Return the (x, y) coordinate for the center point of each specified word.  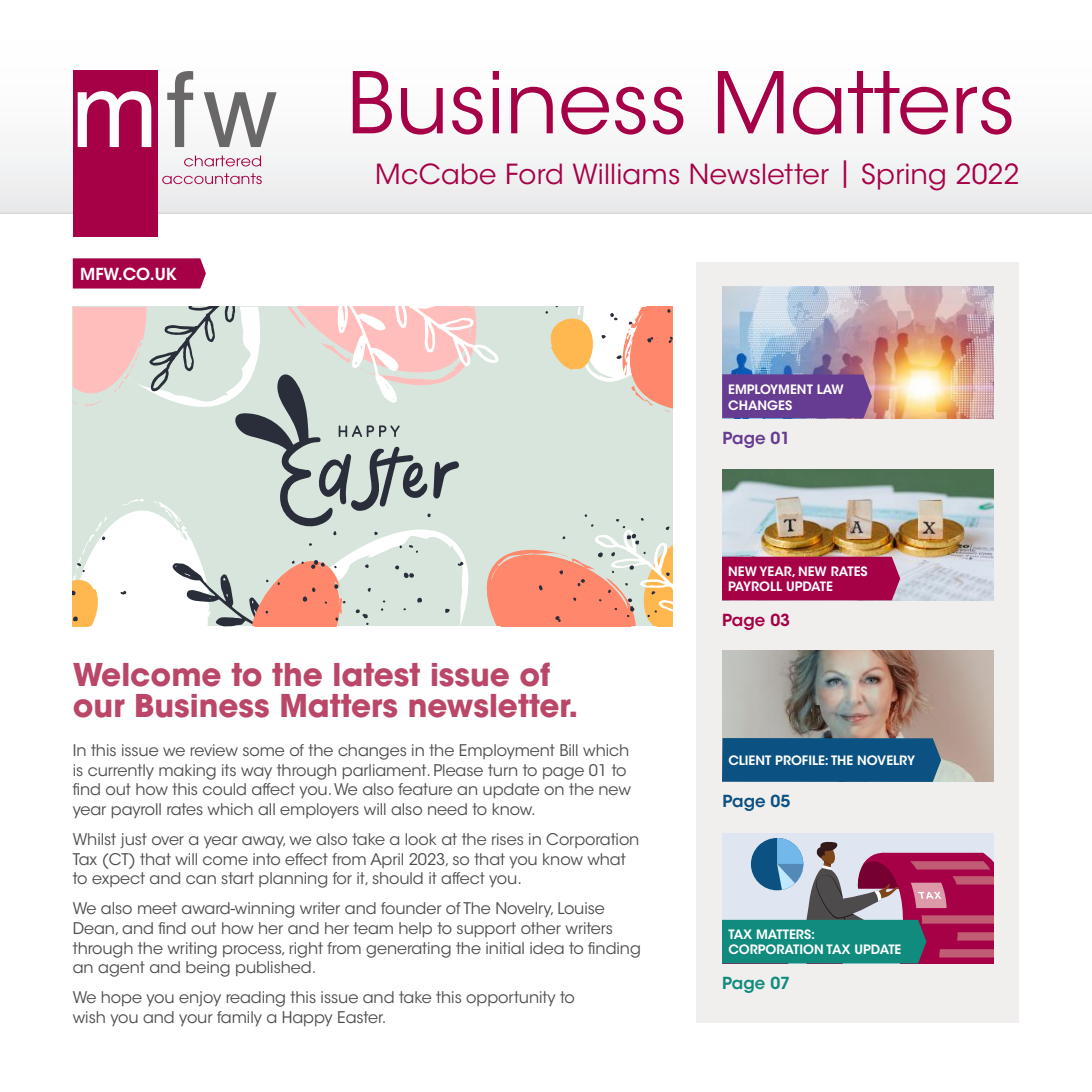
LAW (830, 389)
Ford (534, 174)
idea (547, 948)
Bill (569, 750)
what (606, 859)
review (214, 750)
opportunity (510, 998)
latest (377, 675)
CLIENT (750, 760)
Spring (903, 177)
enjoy (200, 998)
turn (502, 770)
